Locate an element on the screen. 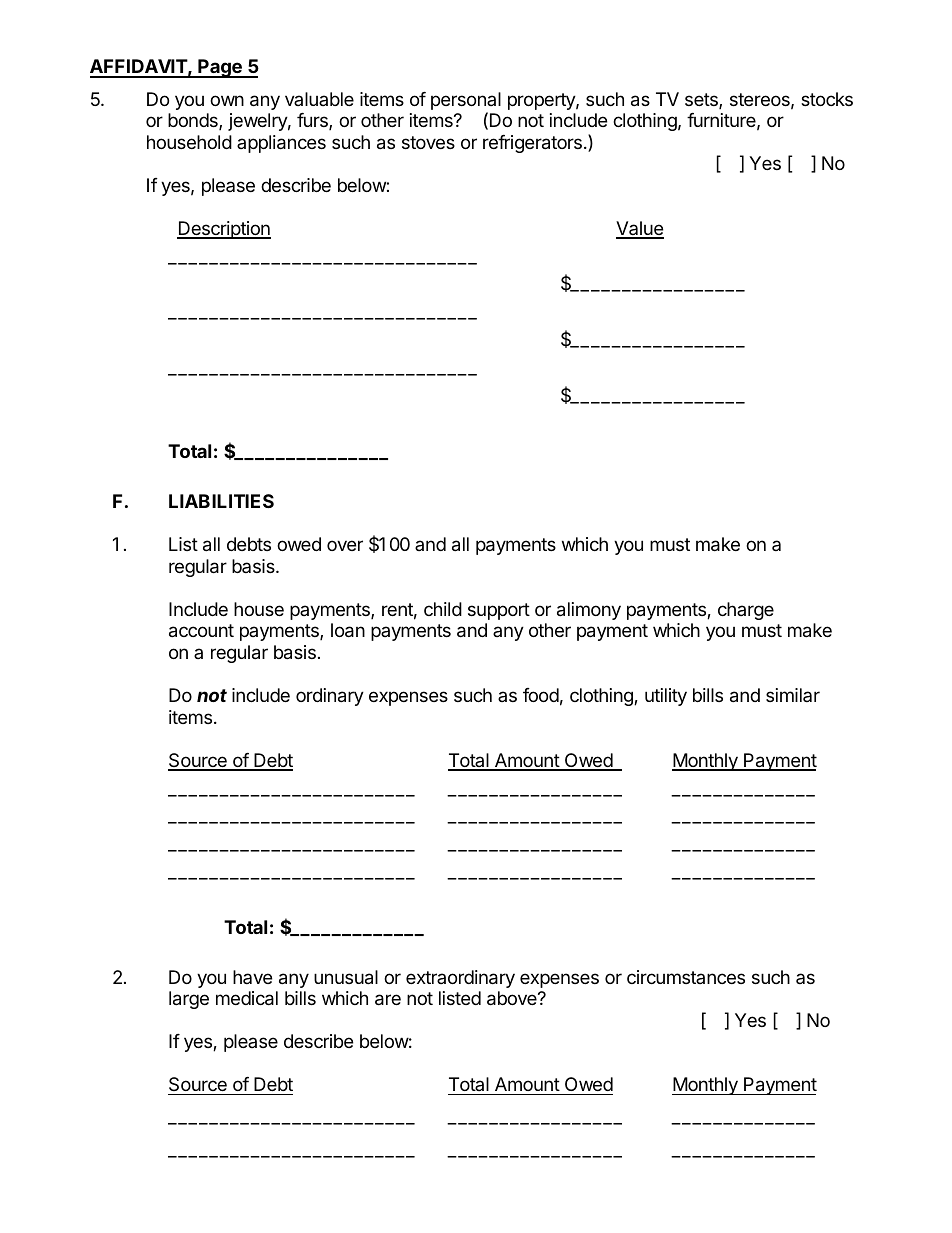 This screenshot has height=1233, width=952. charge is located at coordinates (746, 611).
